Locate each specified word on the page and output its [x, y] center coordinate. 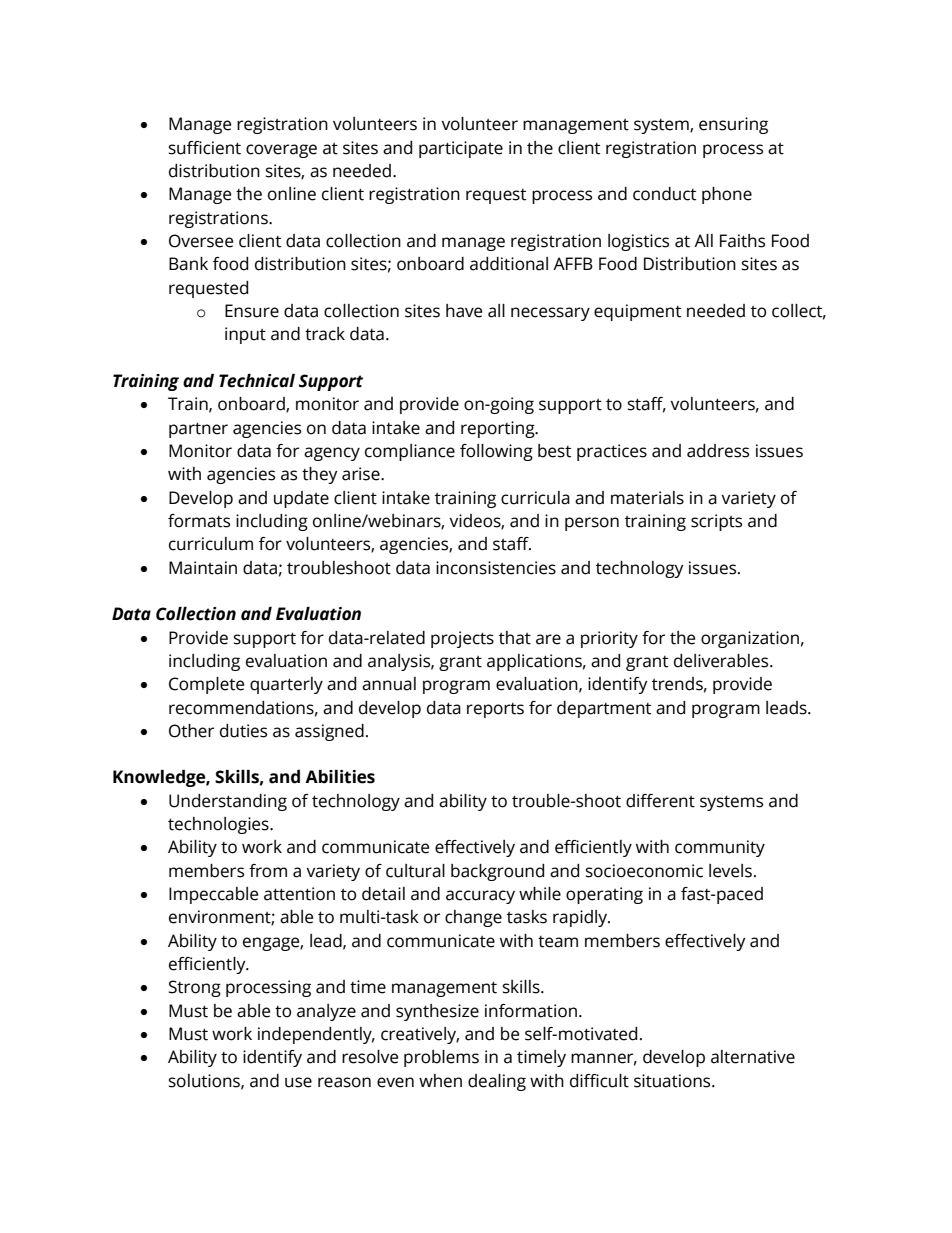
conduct [664, 194]
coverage [281, 151]
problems [441, 1058]
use [298, 1082]
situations [673, 1081]
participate [461, 149]
